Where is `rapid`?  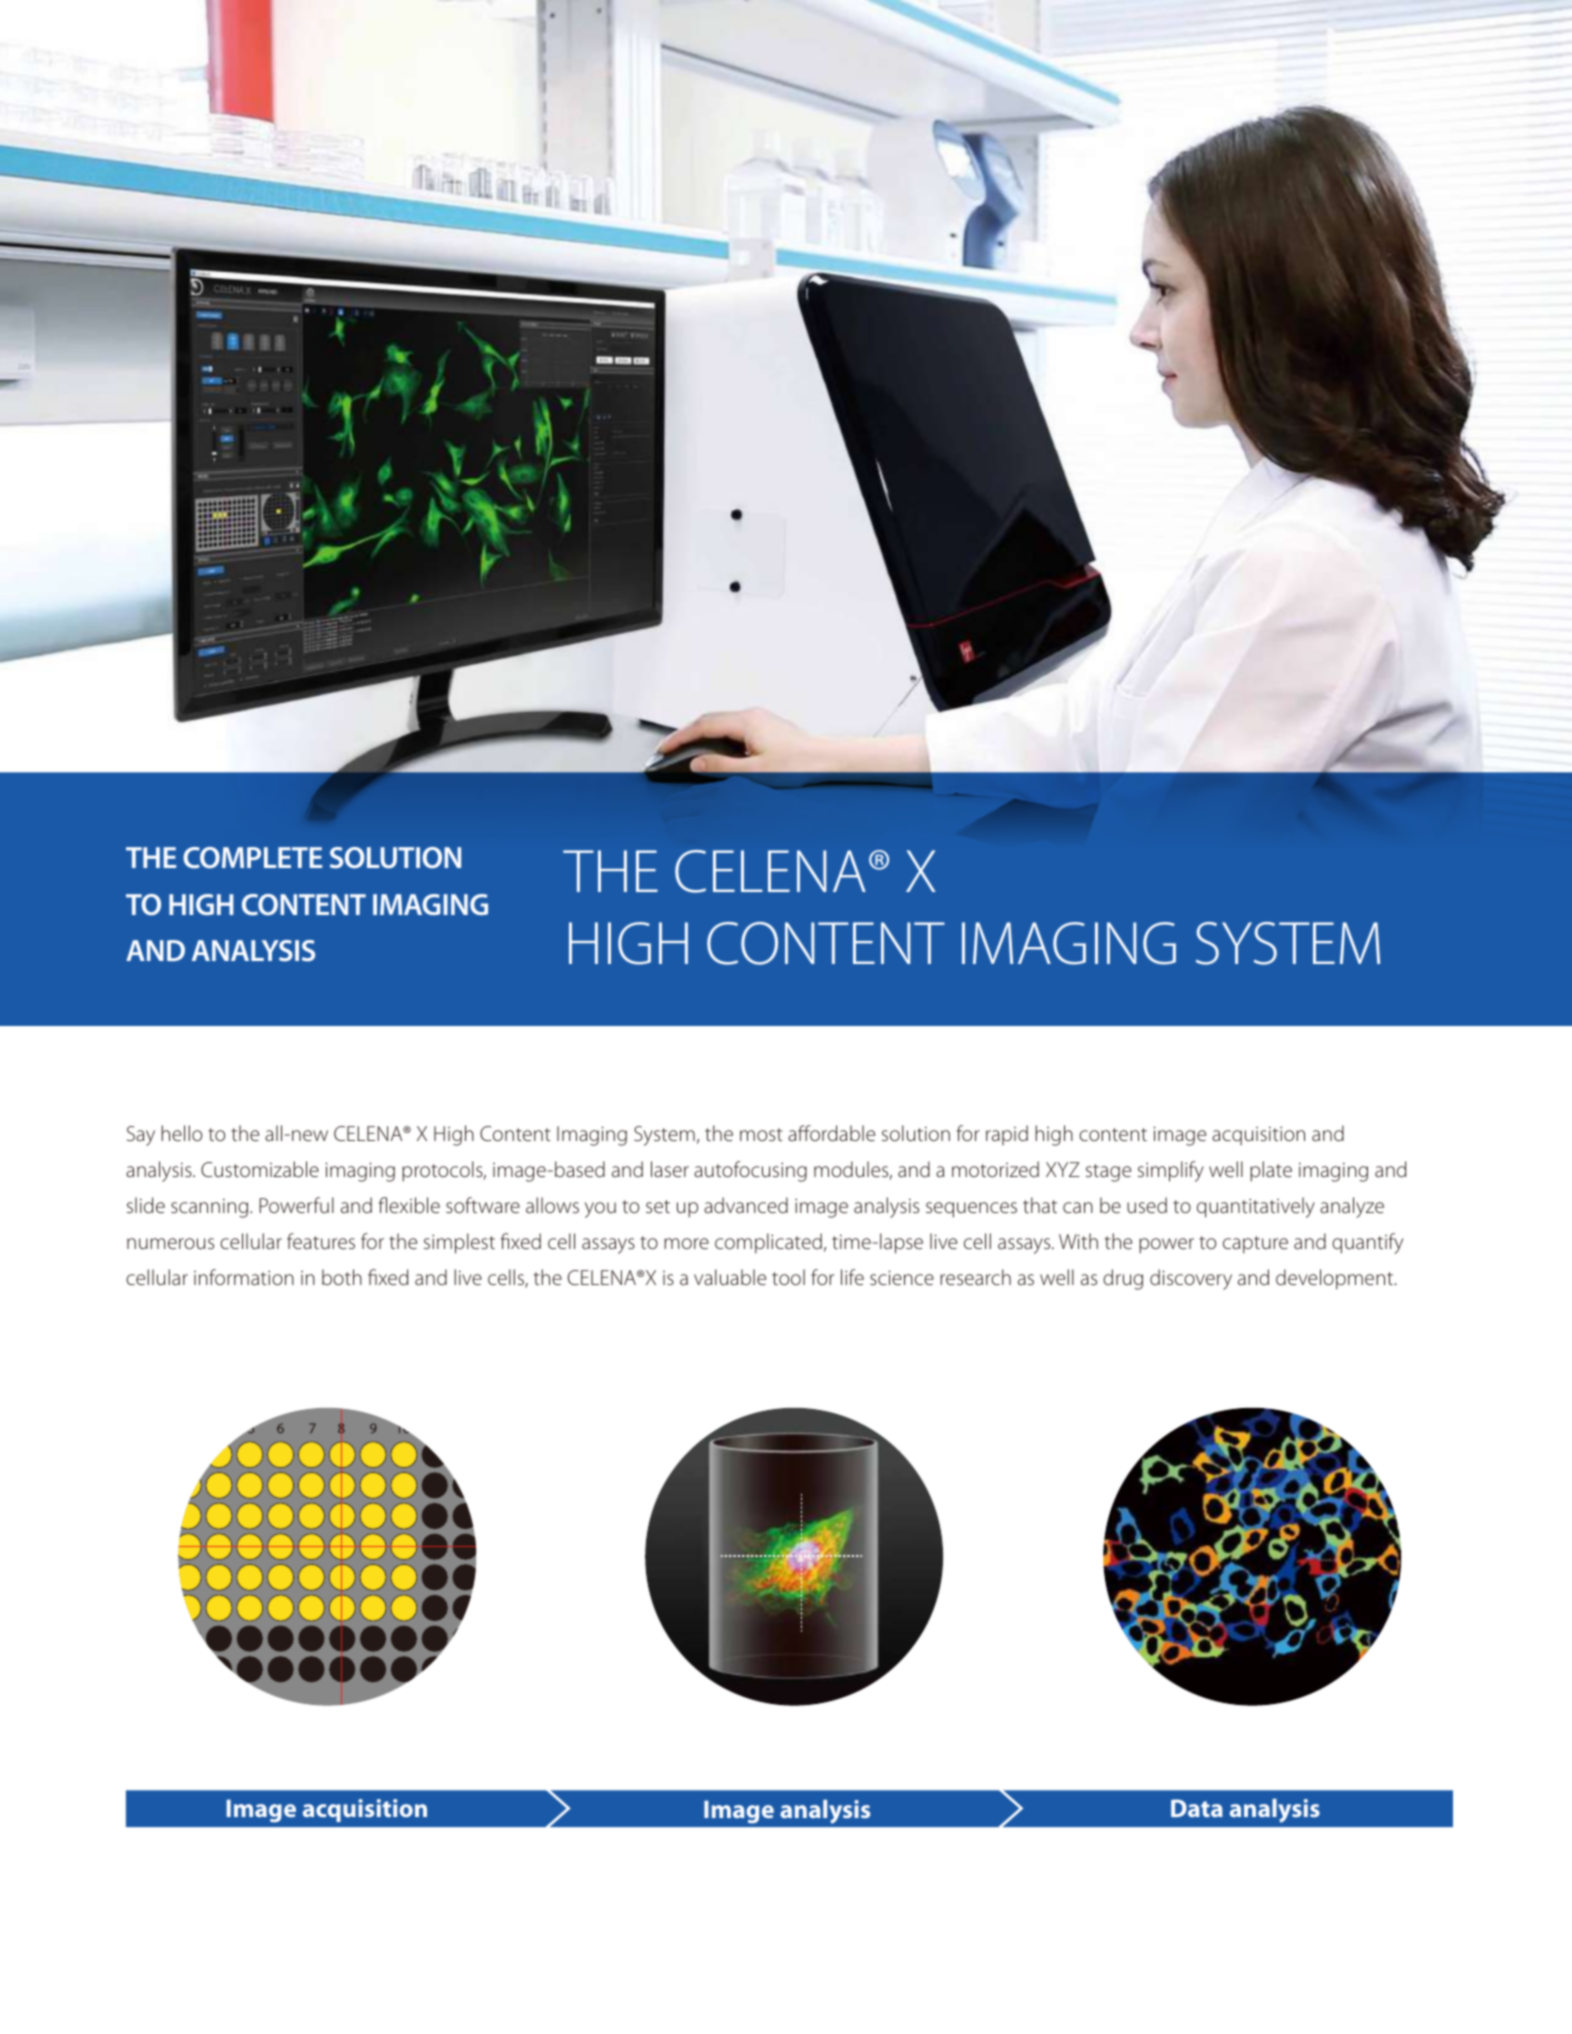
rapid is located at coordinates (1007, 1135).
